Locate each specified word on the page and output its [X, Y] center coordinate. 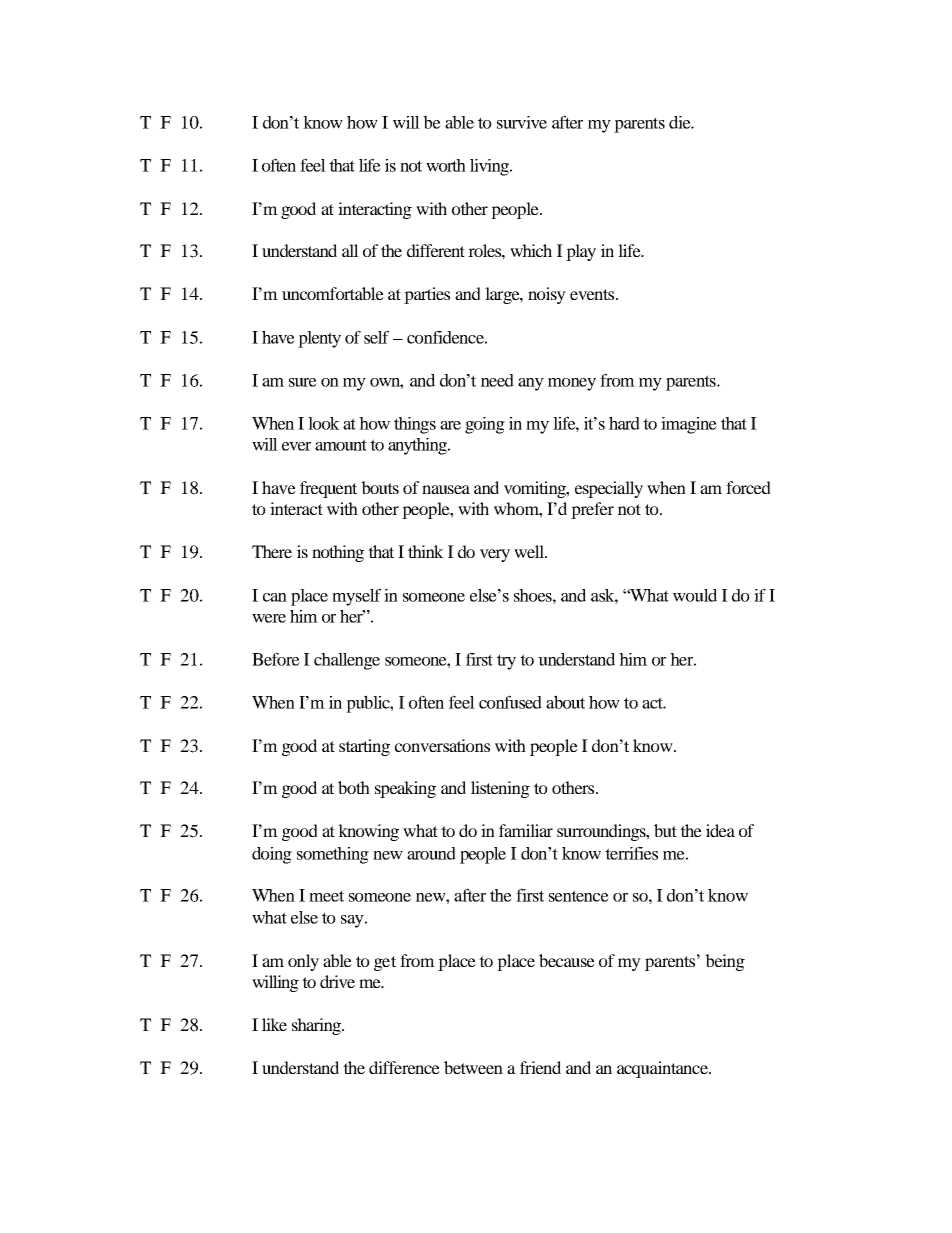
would [695, 595]
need [497, 380]
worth [446, 165]
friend [540, 1067]
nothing [338, 553]
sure [303, 382]
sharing [317, 1026]
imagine [689, 425]
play [581, 252]
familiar [526, 830]
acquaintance [663, 1069]
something [333, 855]
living [490, 167]
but [665, 830]
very [495, 555]
